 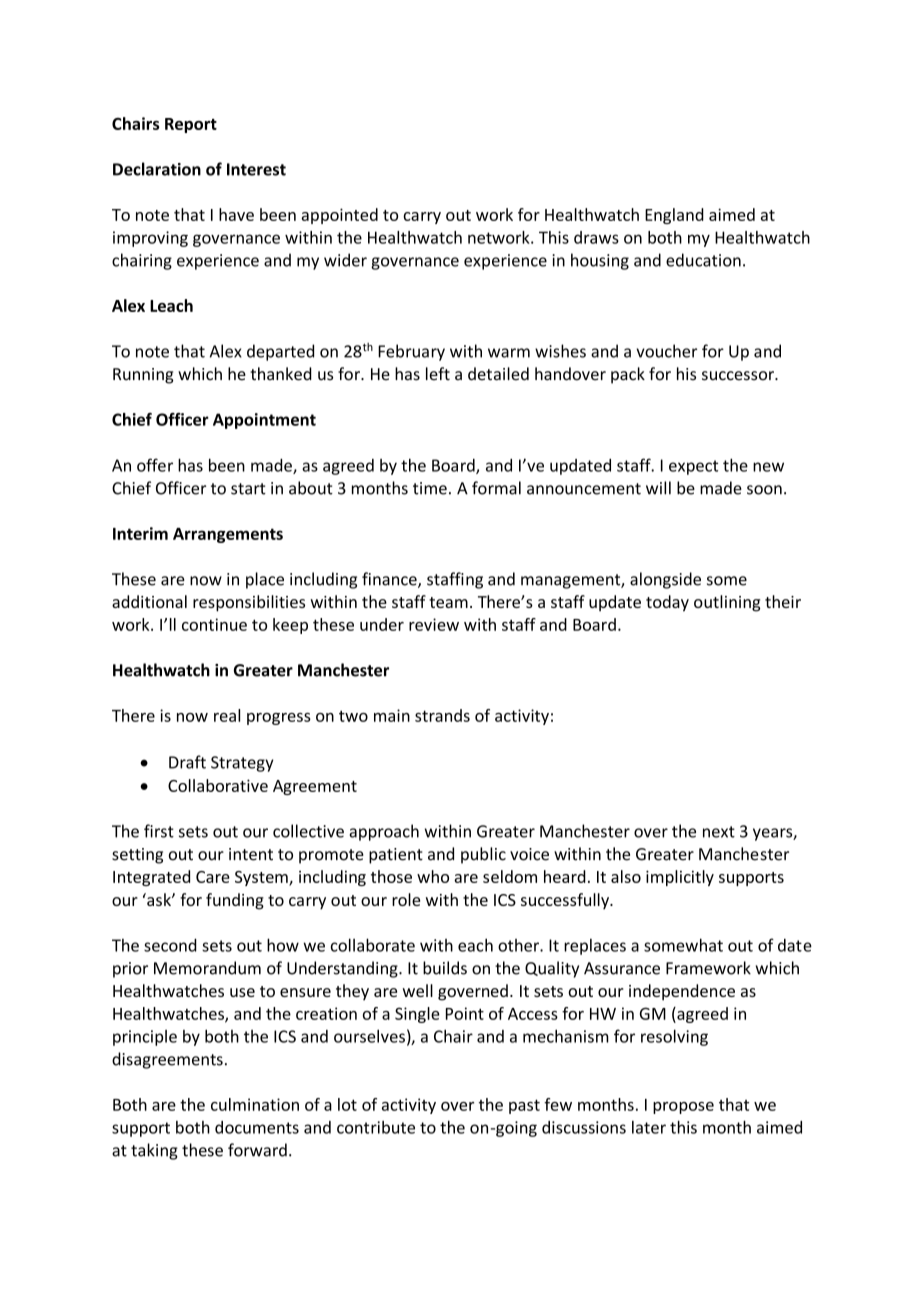 What do you see at coordinates (680, 878) in the screenshot?
I see `implicitly` at bounding box center [680, 878].
